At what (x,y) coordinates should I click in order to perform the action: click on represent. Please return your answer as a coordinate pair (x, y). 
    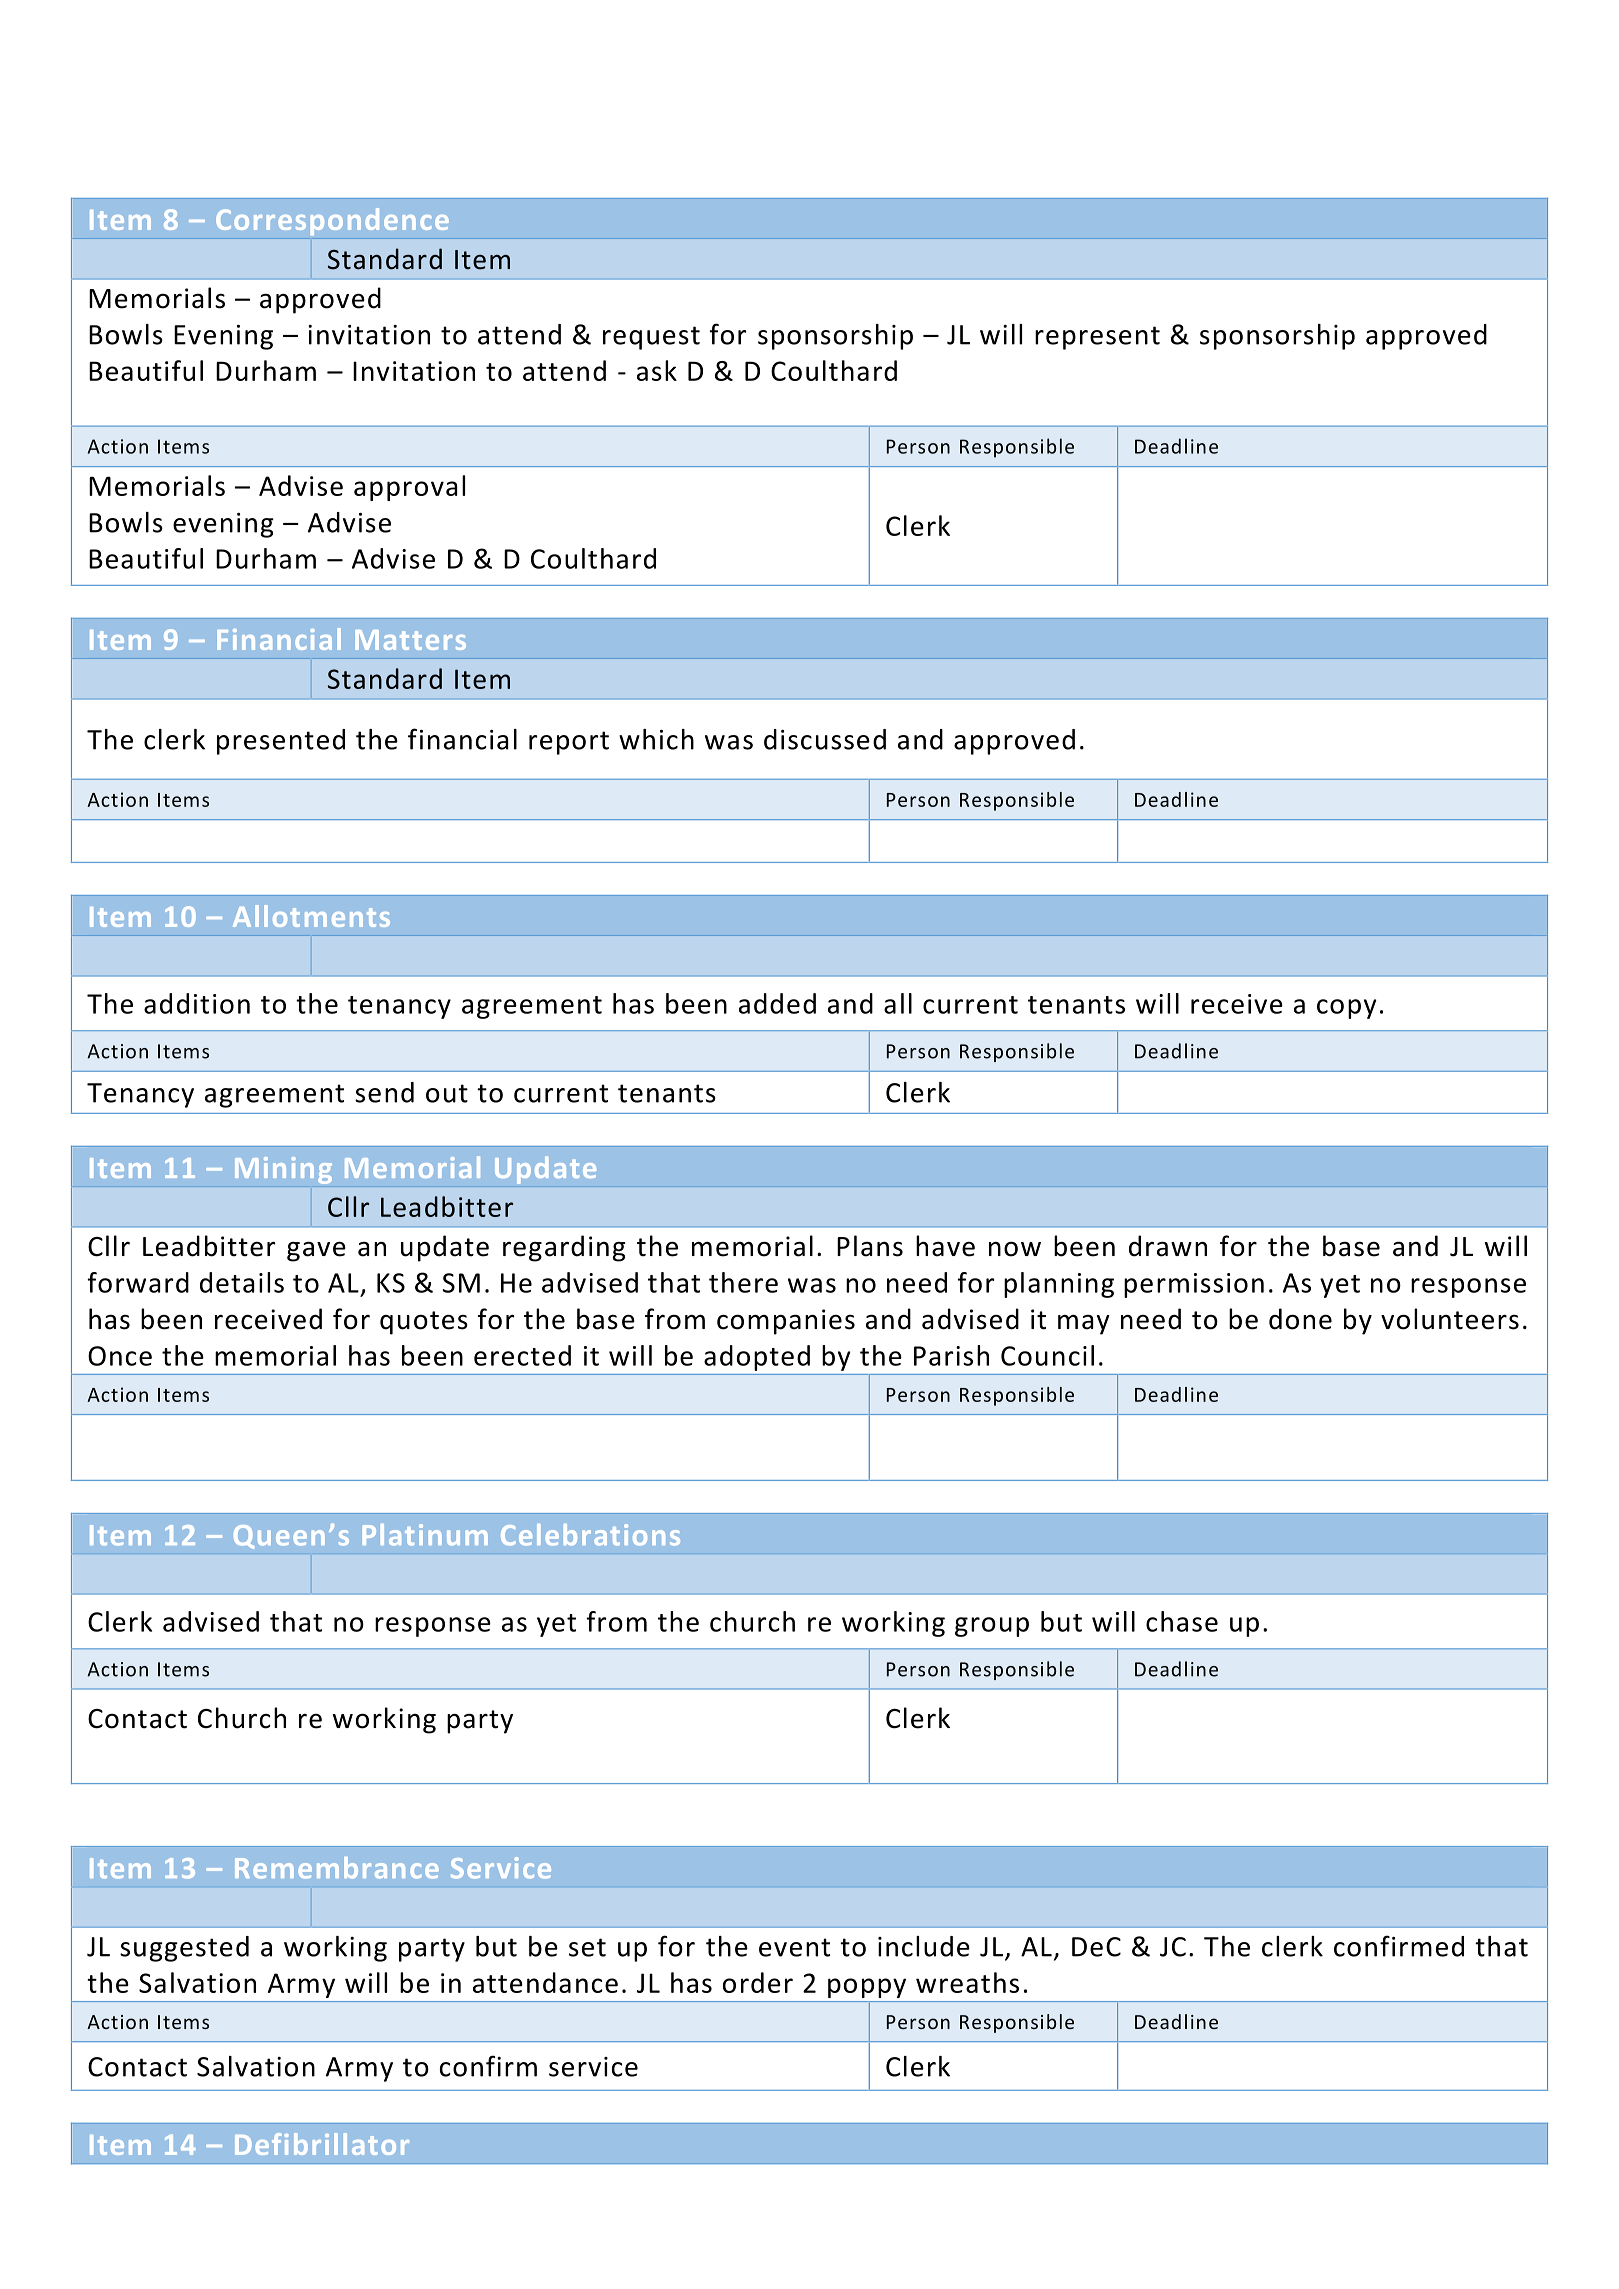
    Looking at the image, I should click on (1097, 338).
